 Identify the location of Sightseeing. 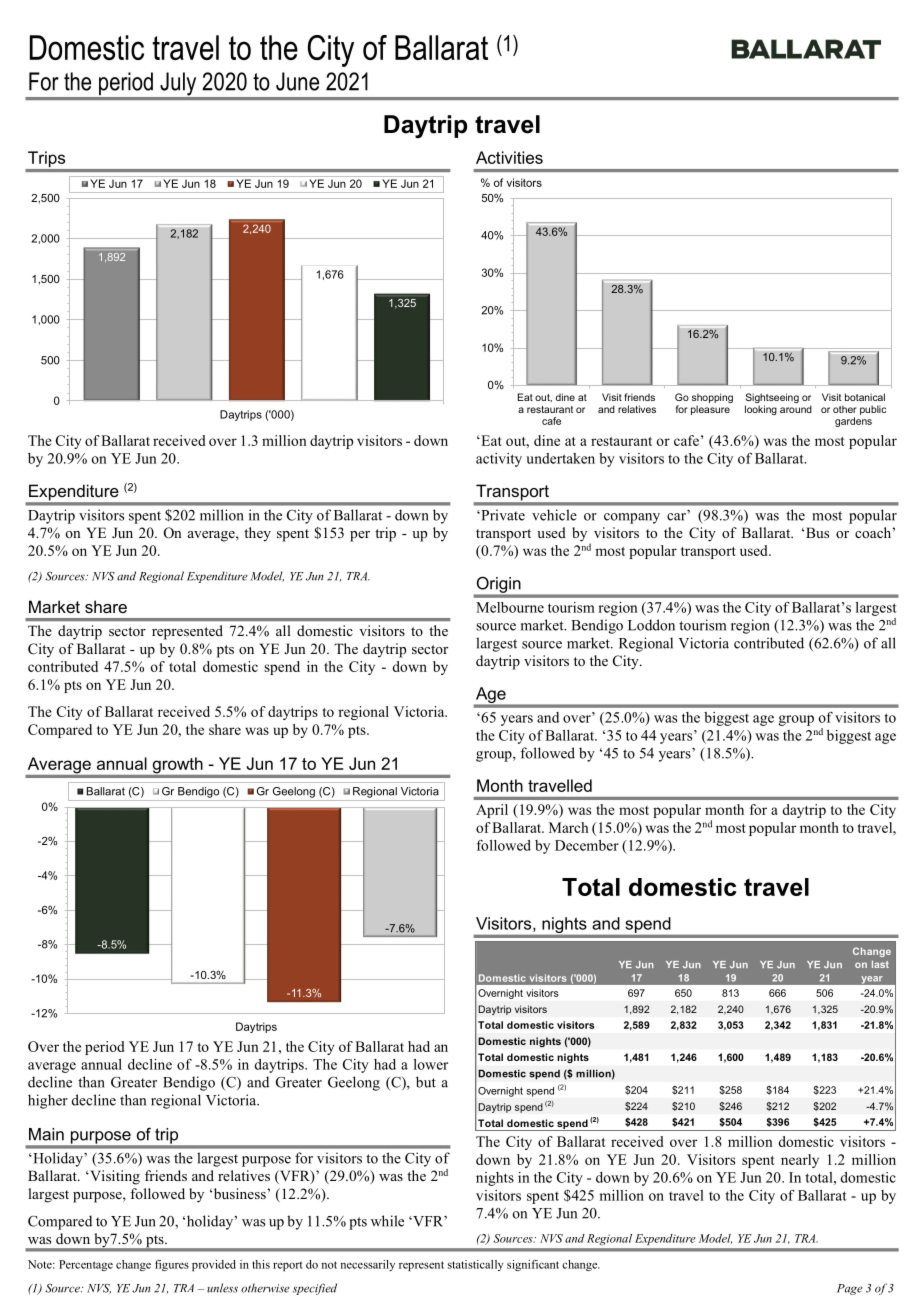
(772, 399).
